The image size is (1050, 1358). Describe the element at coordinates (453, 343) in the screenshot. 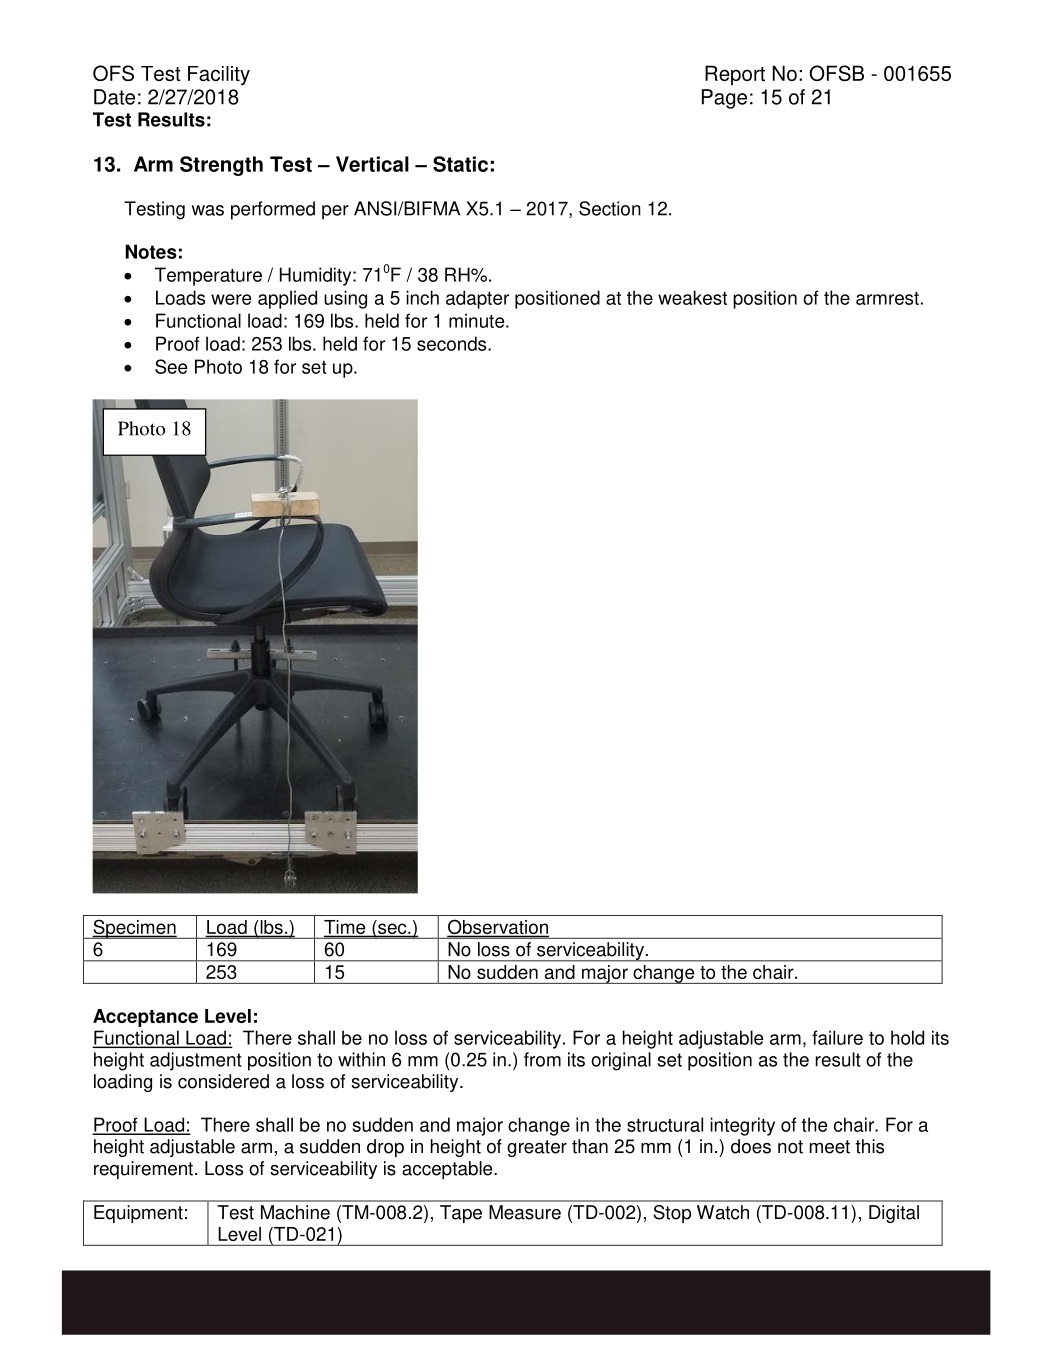

I see `seconds` at that location.
